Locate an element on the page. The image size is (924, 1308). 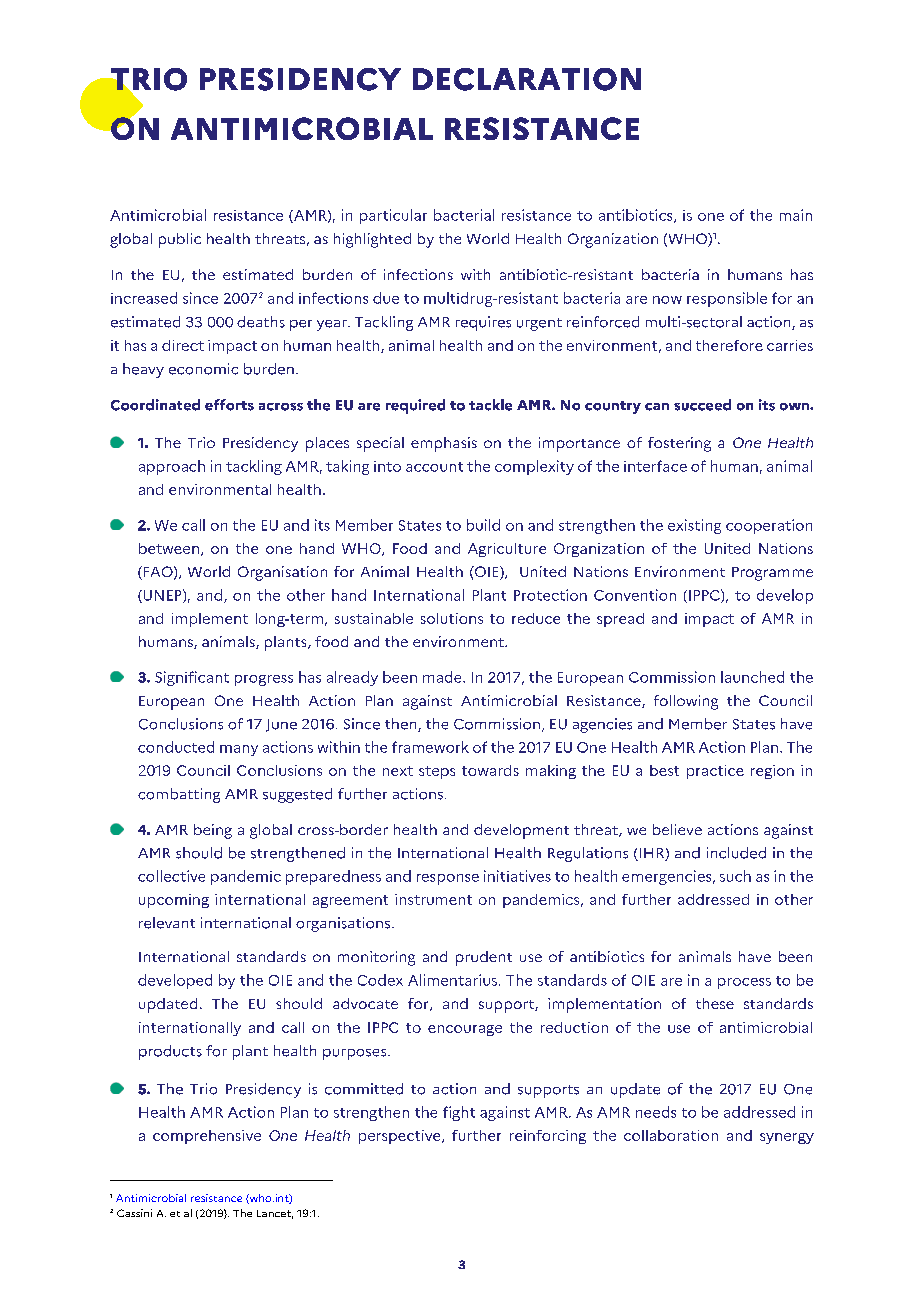
upcoming is located at coordinates (174, 901).
